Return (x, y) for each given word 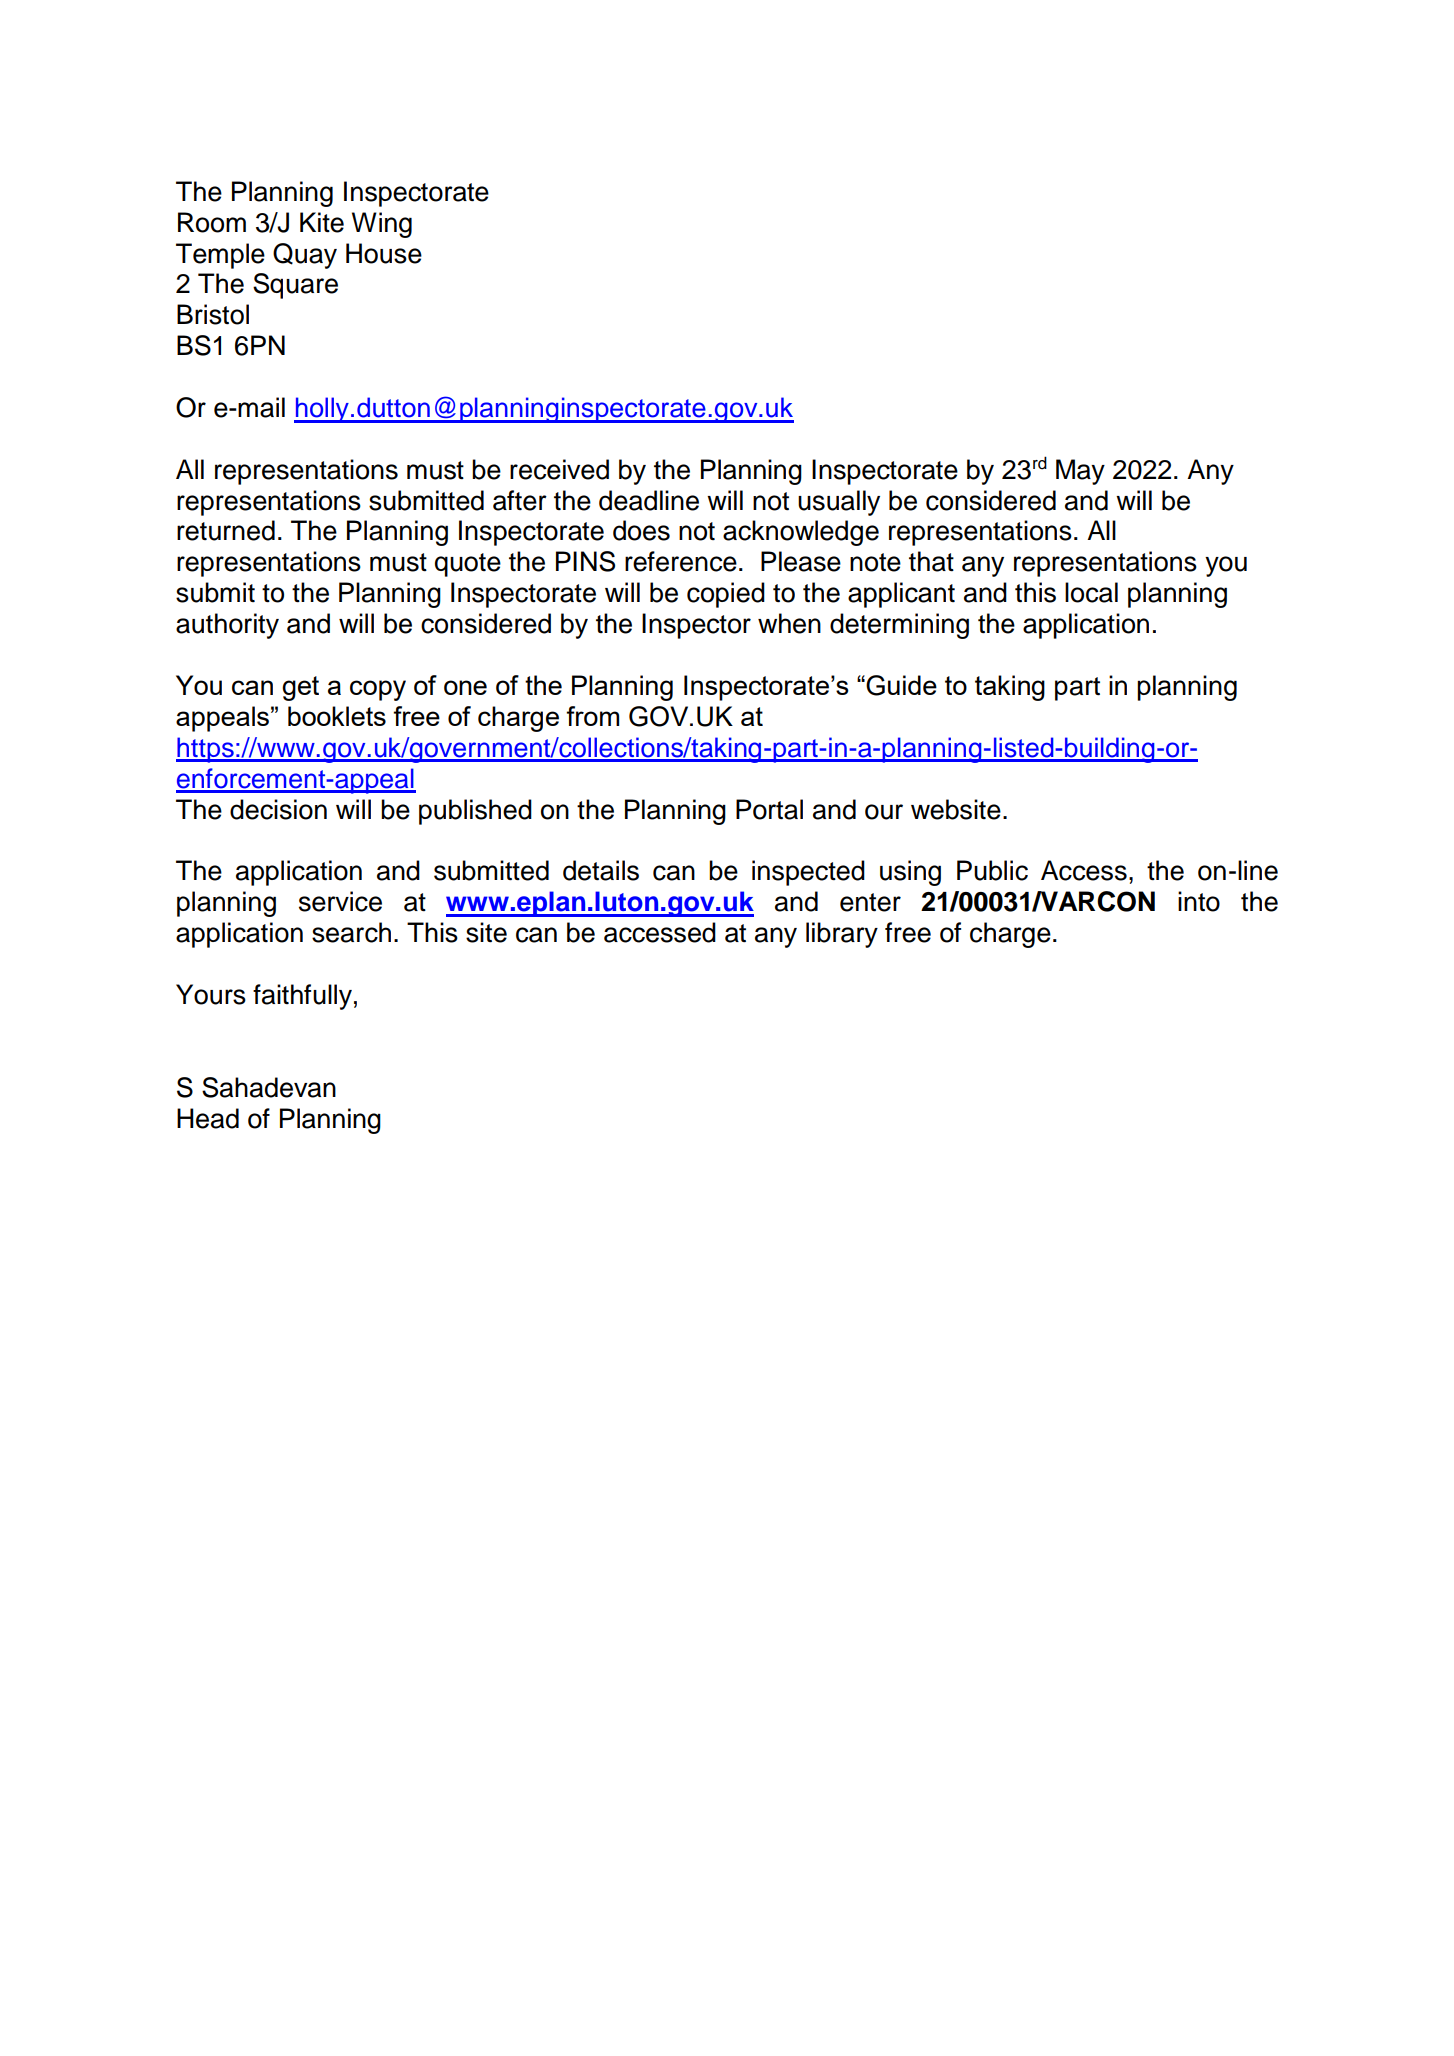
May (1080, 472)
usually (839, 503)
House (384, 253)
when (789, 623)
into (1199, 901)
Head (208, 1118)
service (340, 901)
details (601, 870)
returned (226, 530)
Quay (305, 256)
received (559, 469)
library (842, 935)
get (300, 688)
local (1091, 592)
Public (992, 870)
